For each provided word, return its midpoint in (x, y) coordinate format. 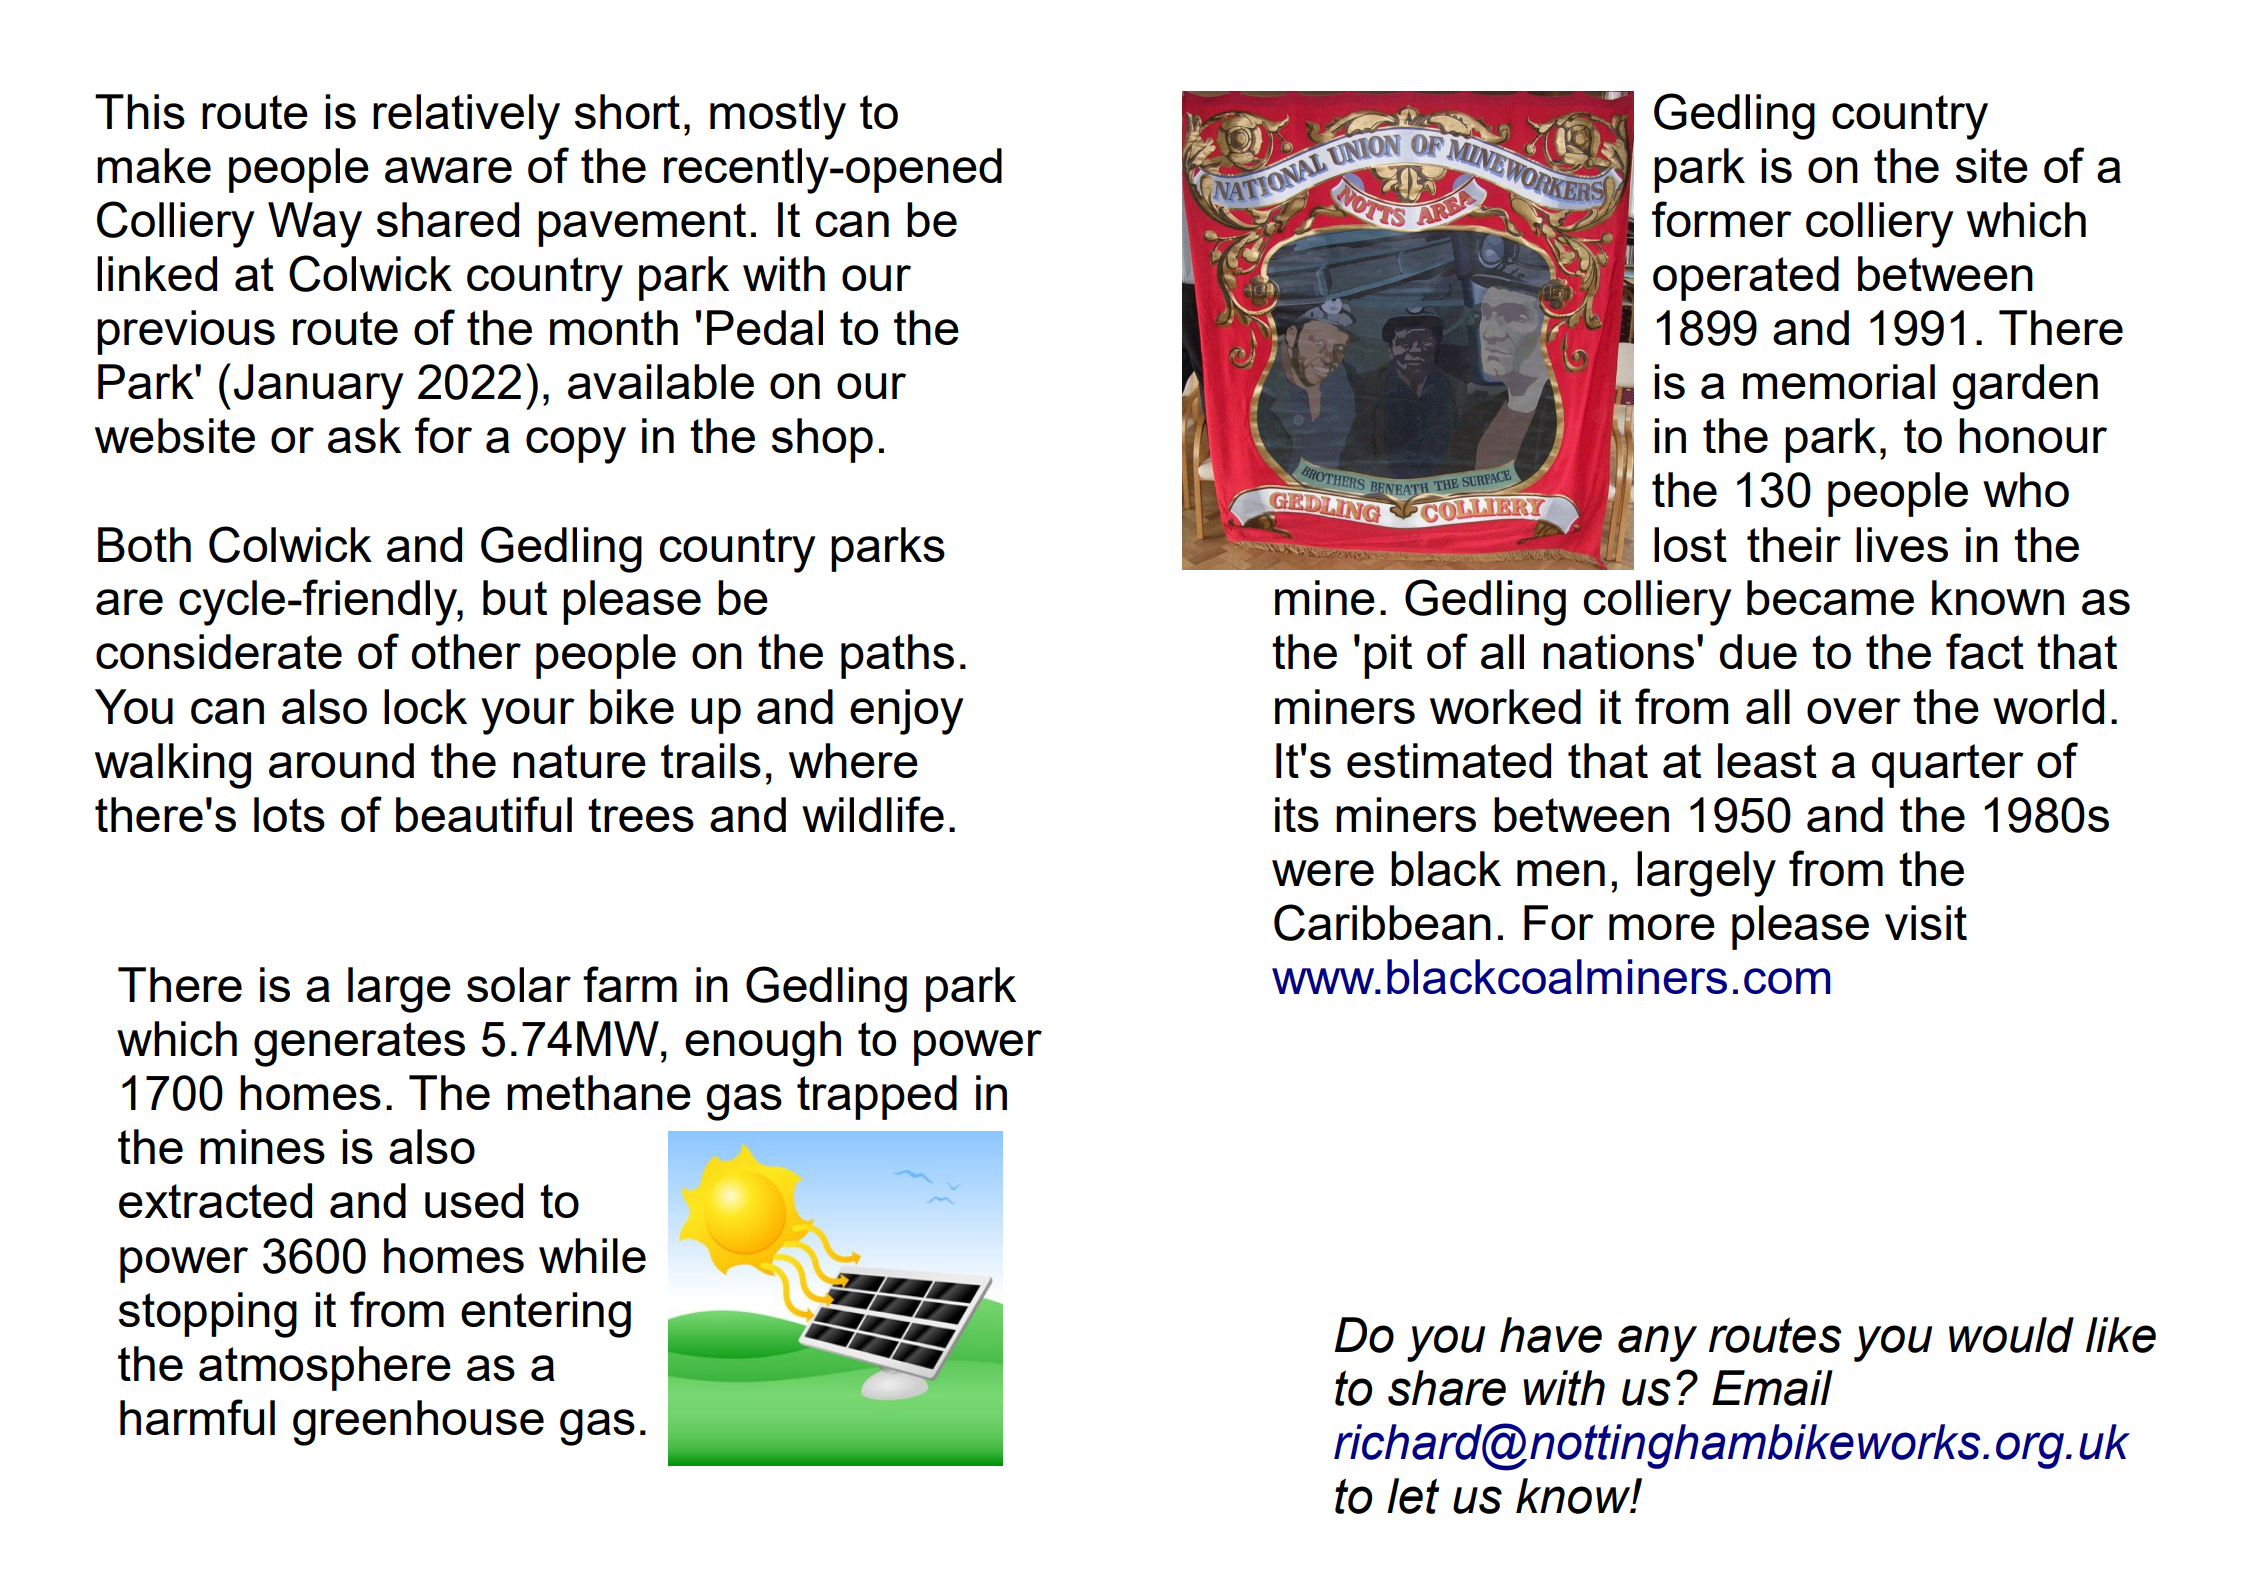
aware (448, 170)
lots (289, 814)
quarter (1948, 766)
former (1722, 219)
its (1297, 814)
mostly (778, 117)
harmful (197, 1417)
